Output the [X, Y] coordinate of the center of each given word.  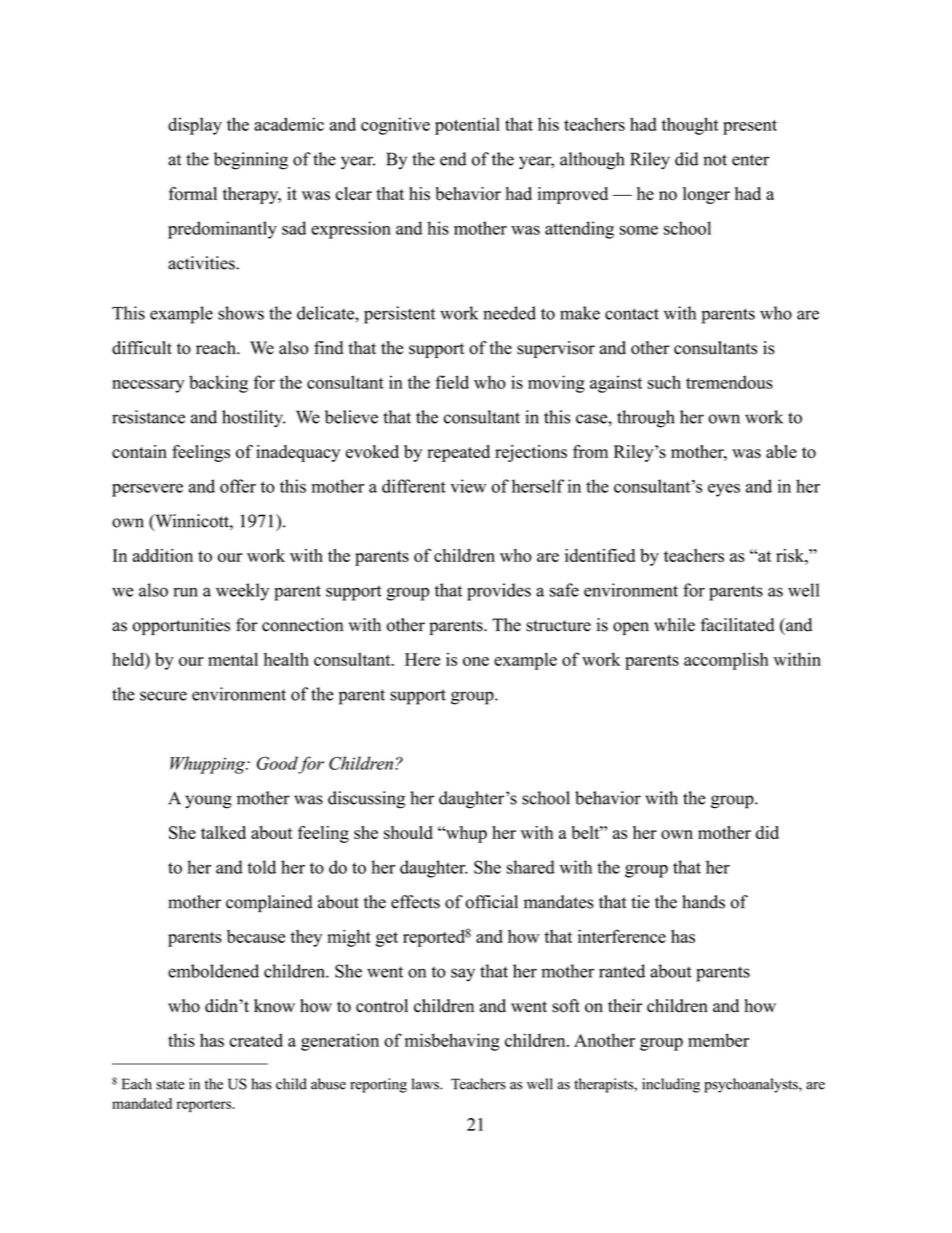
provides [499, 592]
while [674, 625]
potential [467, 126]
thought [690, 126]
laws [426, 1084]
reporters [205, 1106]
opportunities [181, 626]
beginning [251, 161]
